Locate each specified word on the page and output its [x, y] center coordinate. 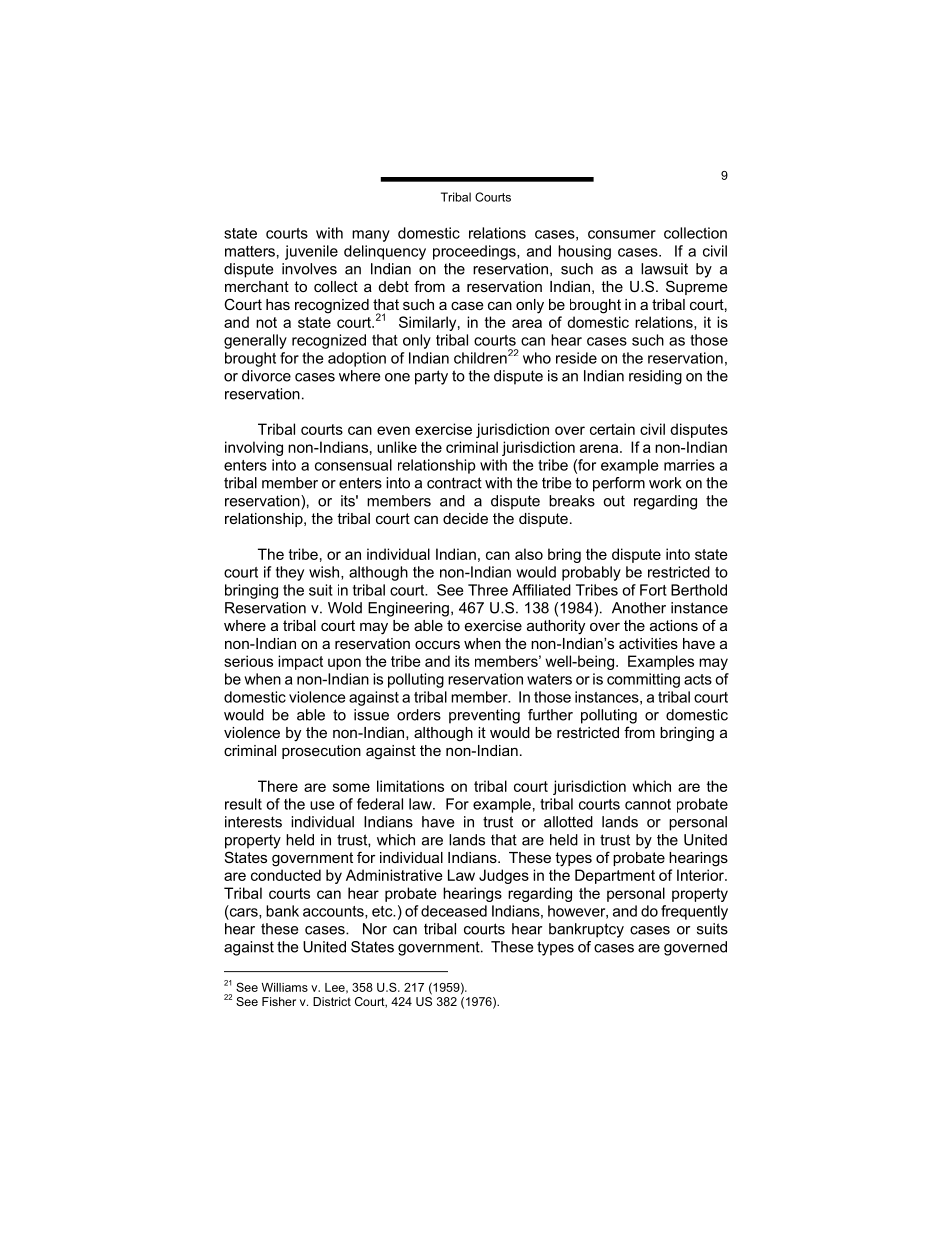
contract [454, 483]
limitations [410, 786]
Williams [285, 987]
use [322, 805]
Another [639, 608]
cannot [648, 804]
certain [612, 429]
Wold [345, 608]
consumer [622, 234]
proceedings [475, 252]
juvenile [311, 252]
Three [488, 590]
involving [254, 448]
